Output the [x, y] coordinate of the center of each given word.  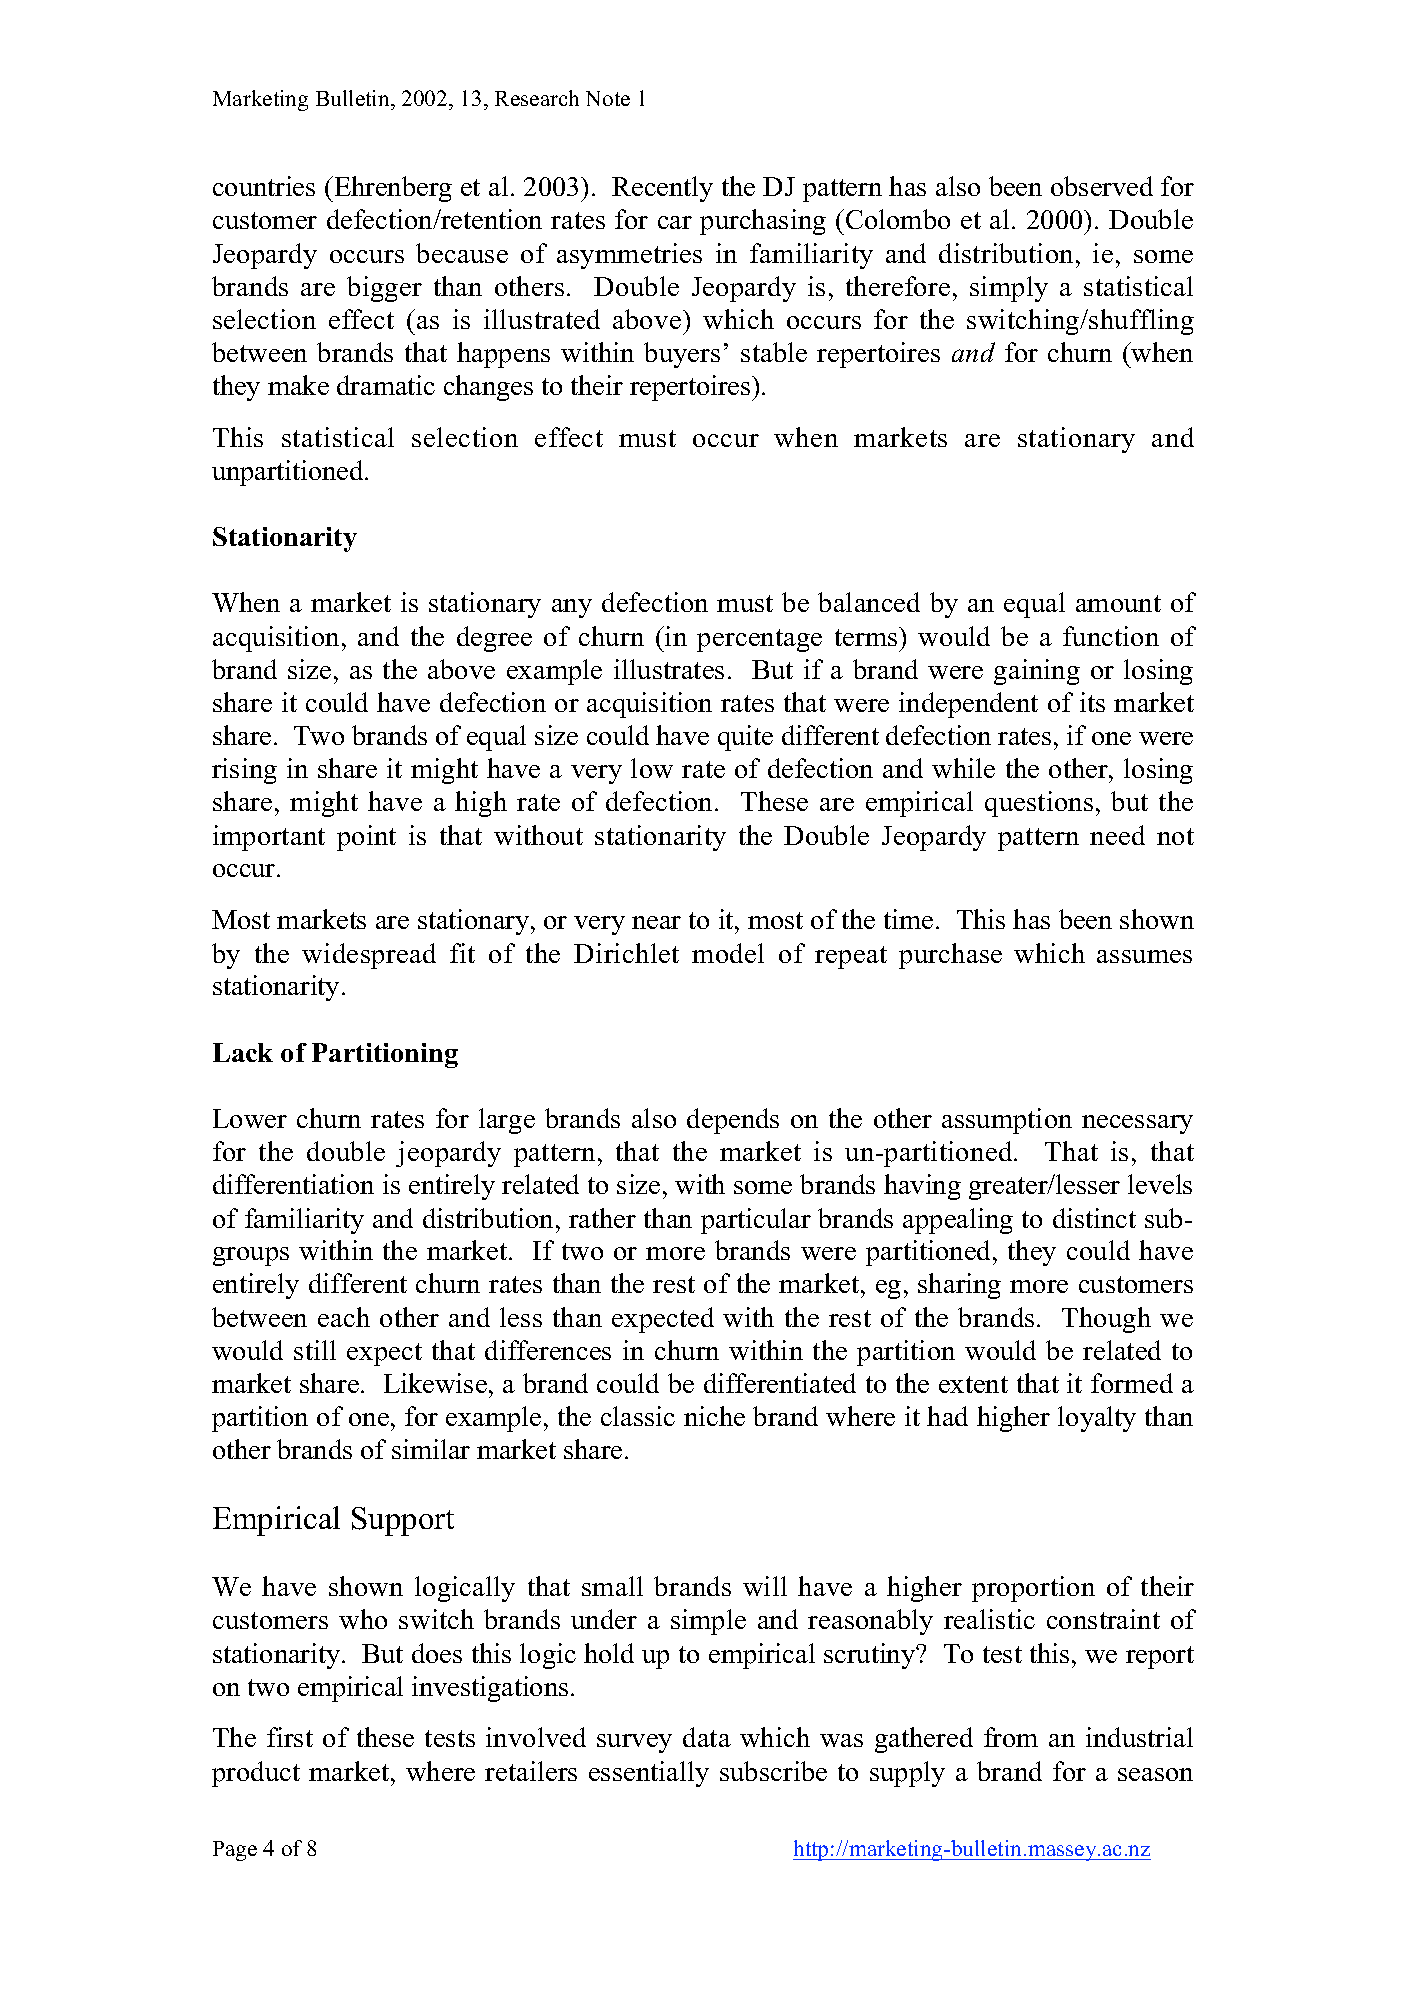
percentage [759, 640]
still [315, 1350]
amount [1118, 603]
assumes [1144, 956]
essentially [649, 1774]
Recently [662, 189]
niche [714, 1416]
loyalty [1097, 1419]
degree [494, 639]
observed [1102, 186]
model [728, 953]
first [290, 1737]
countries [264, 186]
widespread [369, 956]
